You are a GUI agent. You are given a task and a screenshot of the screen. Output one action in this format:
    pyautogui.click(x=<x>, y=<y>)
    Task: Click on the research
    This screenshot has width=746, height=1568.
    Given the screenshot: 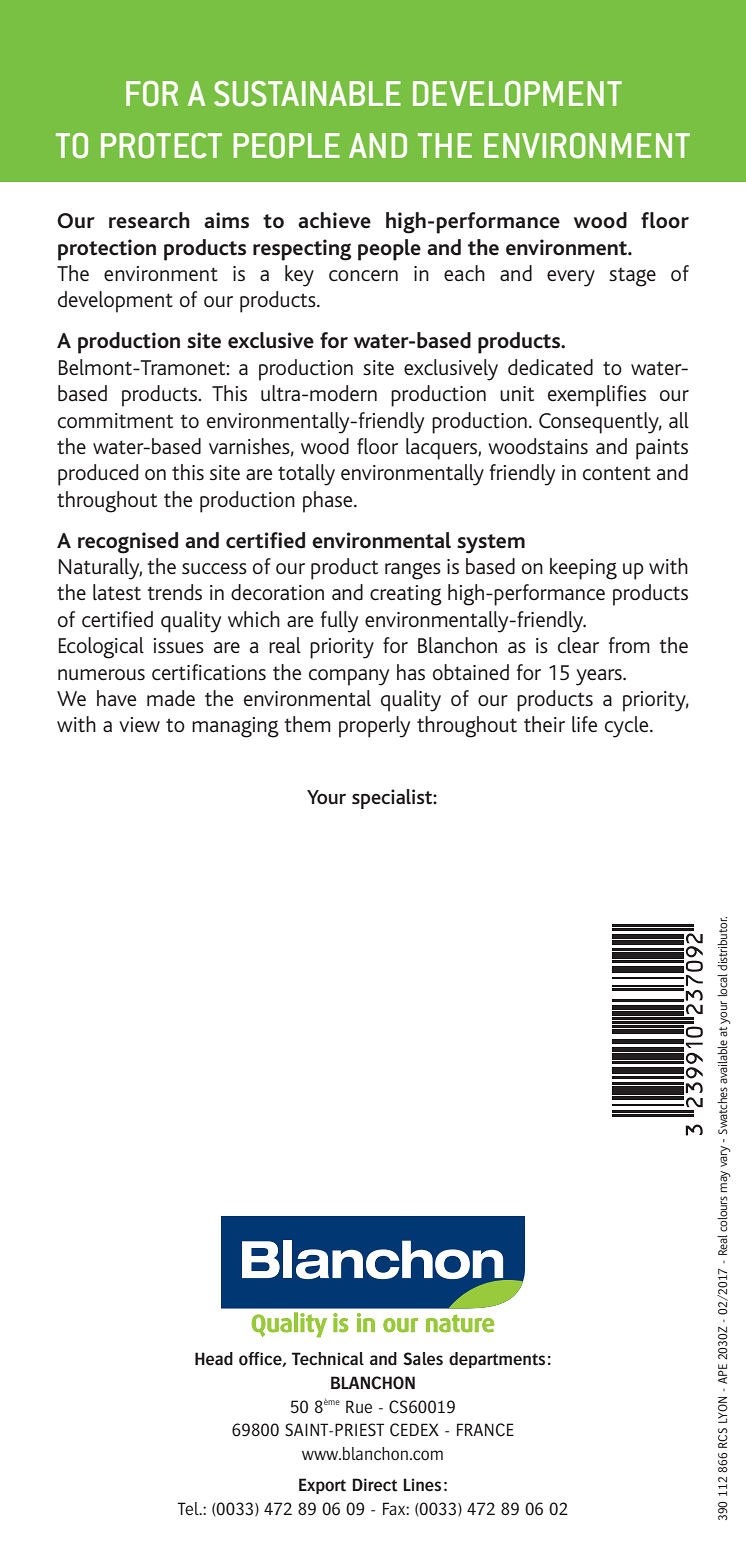 What is the action you would take?
    pyautogui.click(x=149, y=220)
